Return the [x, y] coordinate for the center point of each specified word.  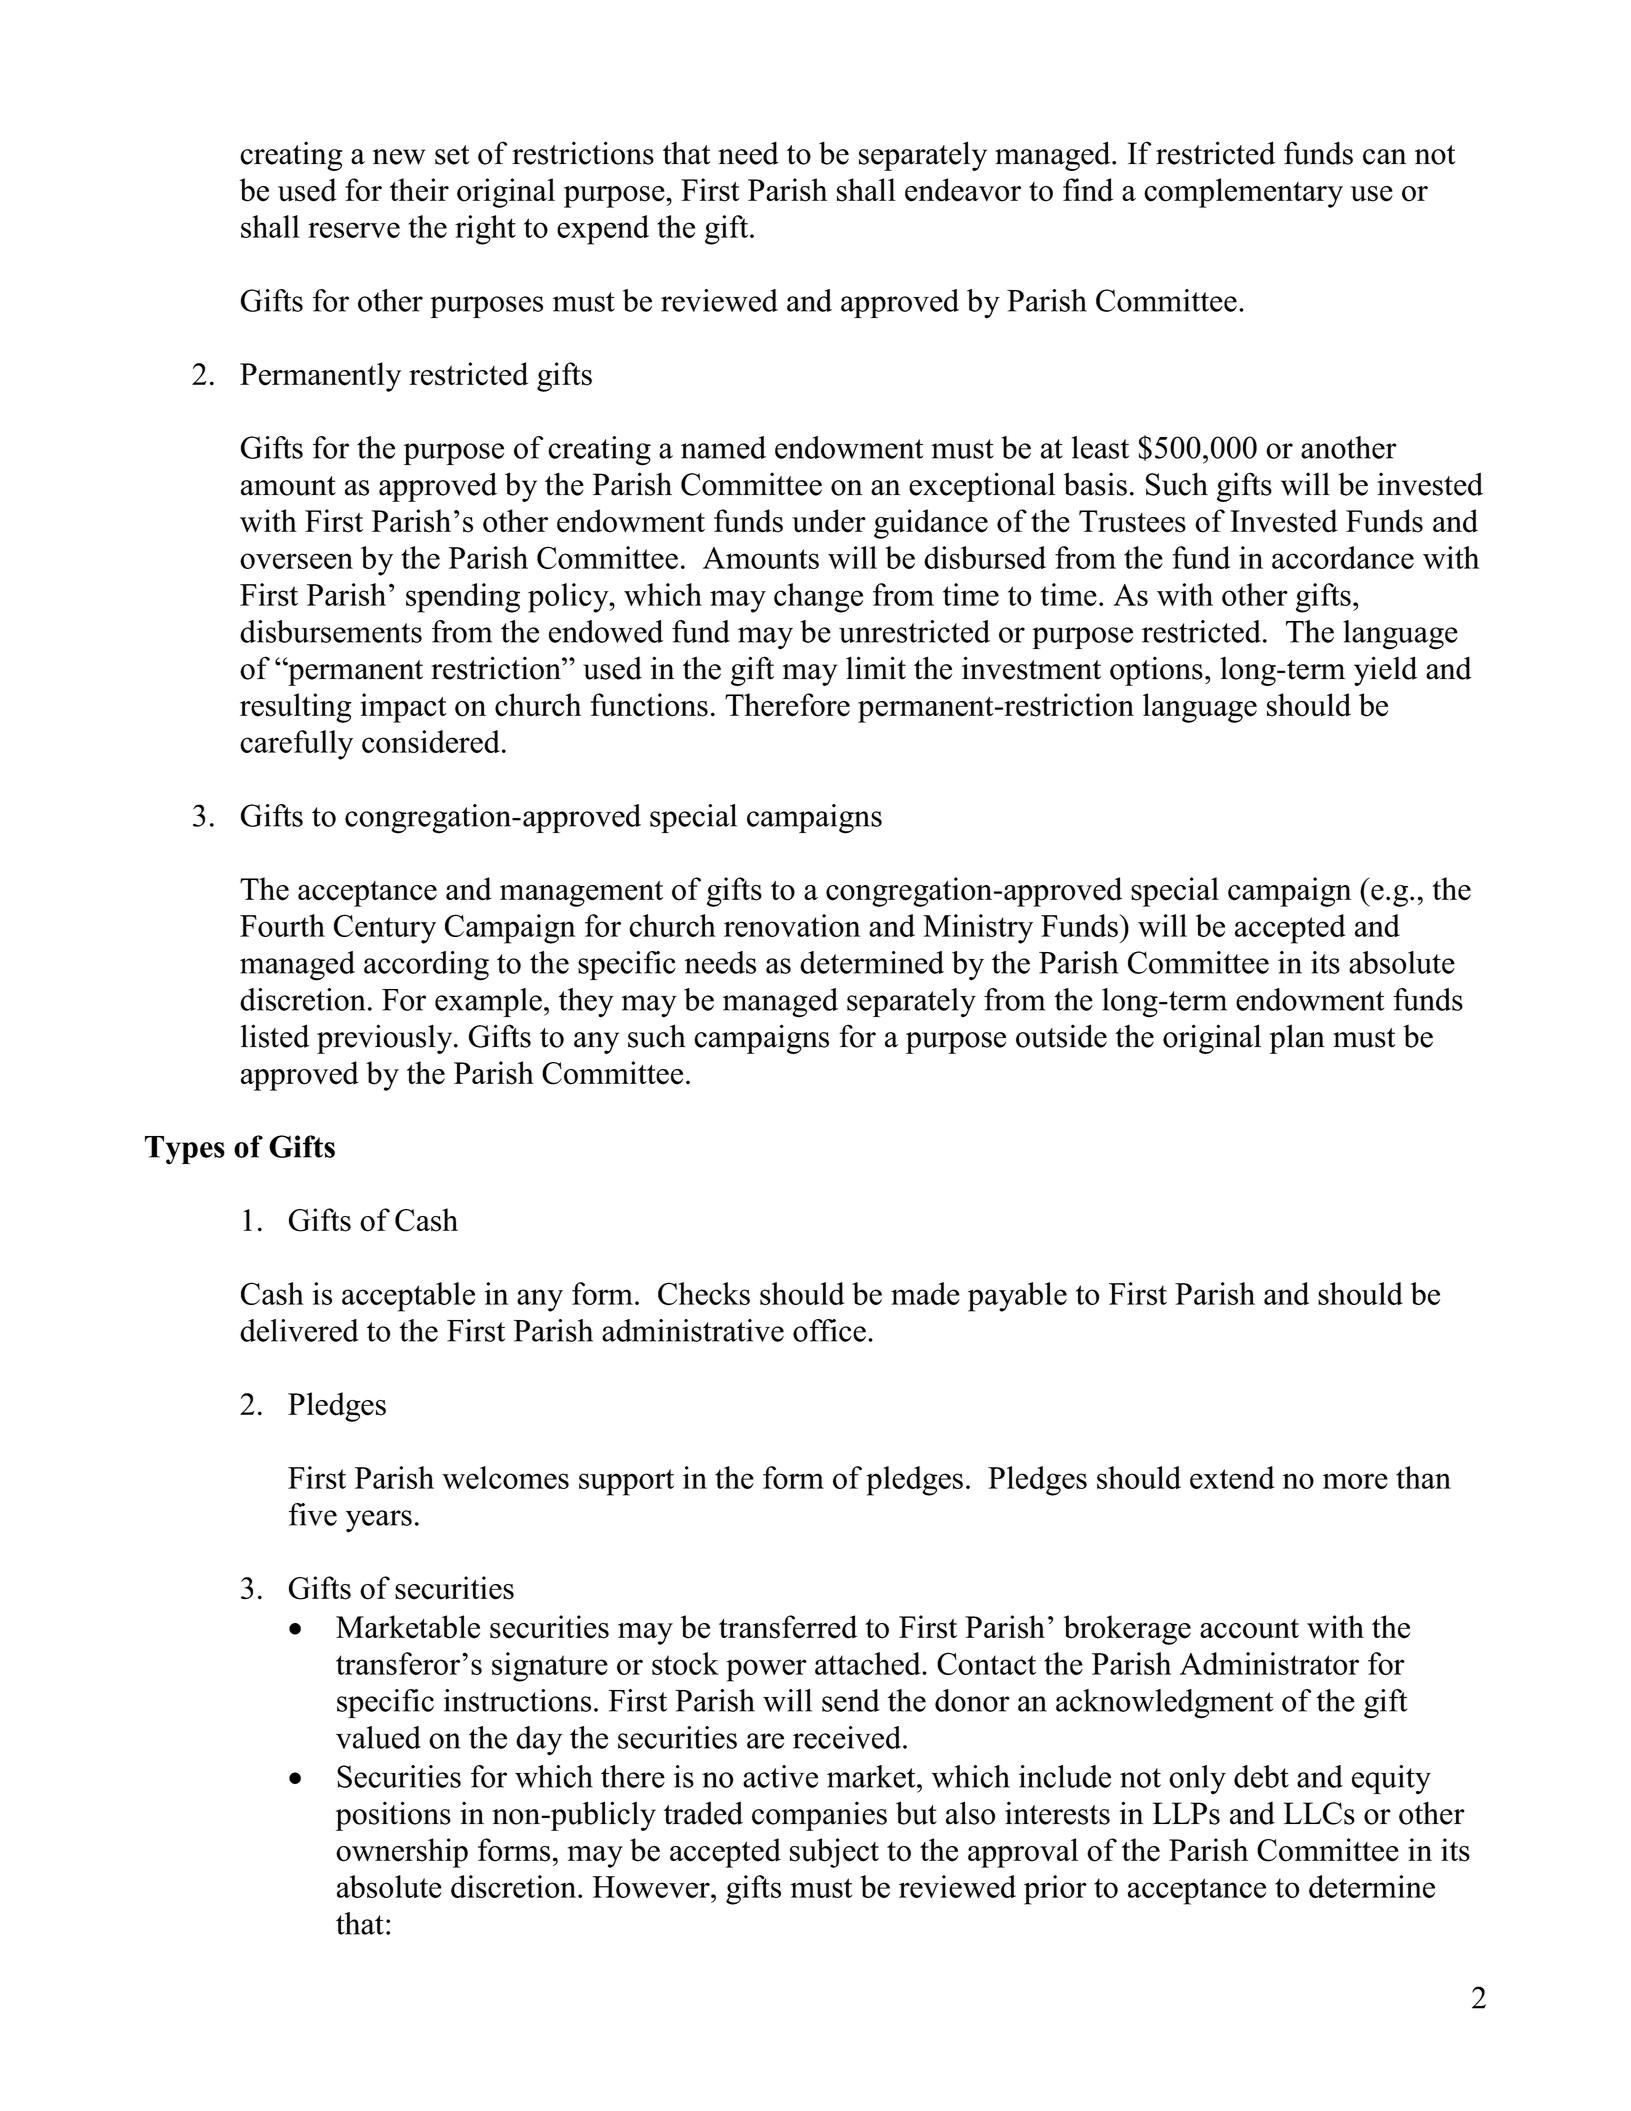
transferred [788, 1627]
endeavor [963, 190]
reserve [354, 230]
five [313, 1514]
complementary [1243, 193]
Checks [704, 1293]
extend [1232, 1477]
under [829, 521]
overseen [296, 561]
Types [185, 1150]
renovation [792, 925]
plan [1297, 1039]
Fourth [282, 925]
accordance [1343, 557]
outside [1061, 1036]
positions [393, 1816]
